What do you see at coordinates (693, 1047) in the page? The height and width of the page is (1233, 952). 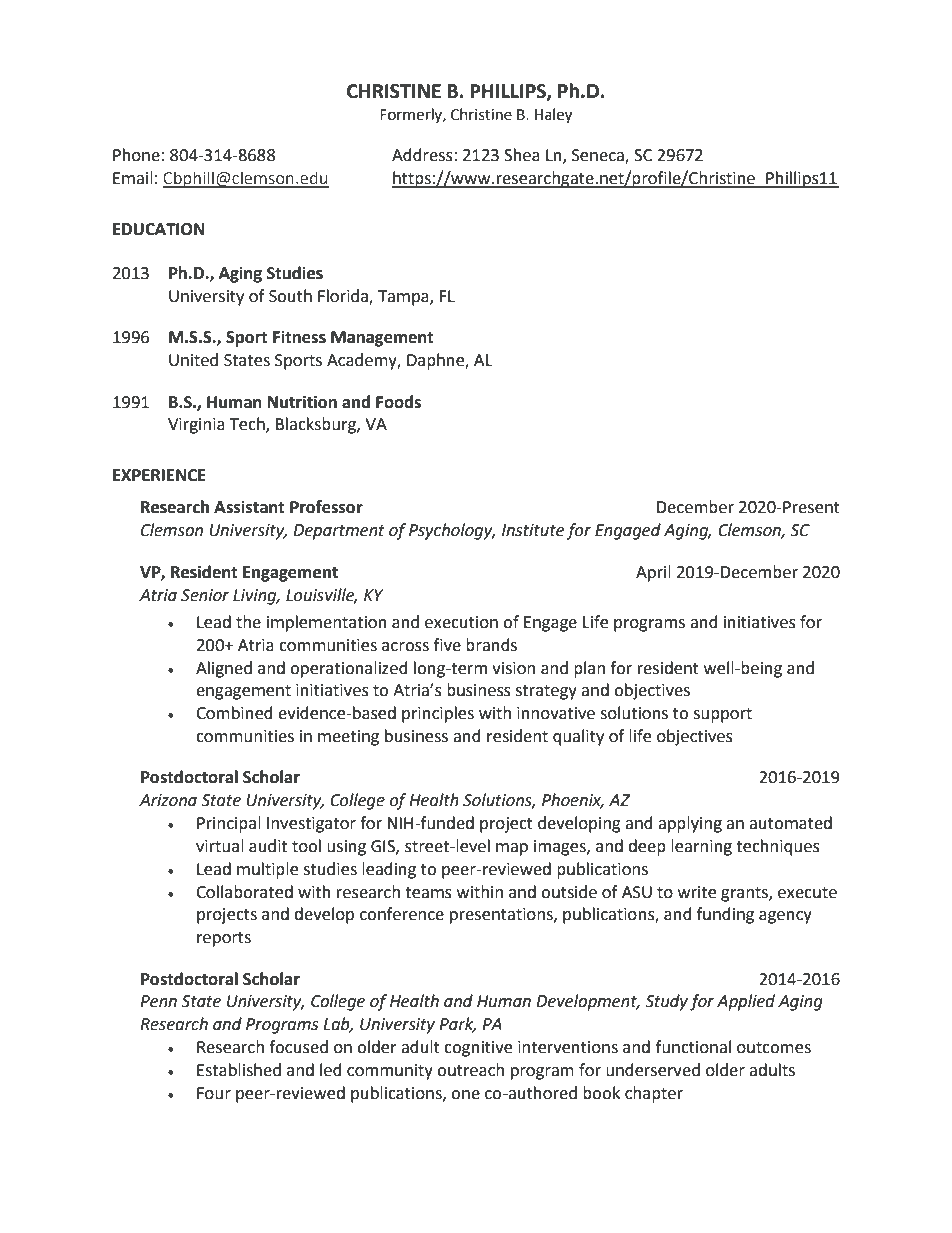 I see `functional` at bounding box center [693, 1047].
